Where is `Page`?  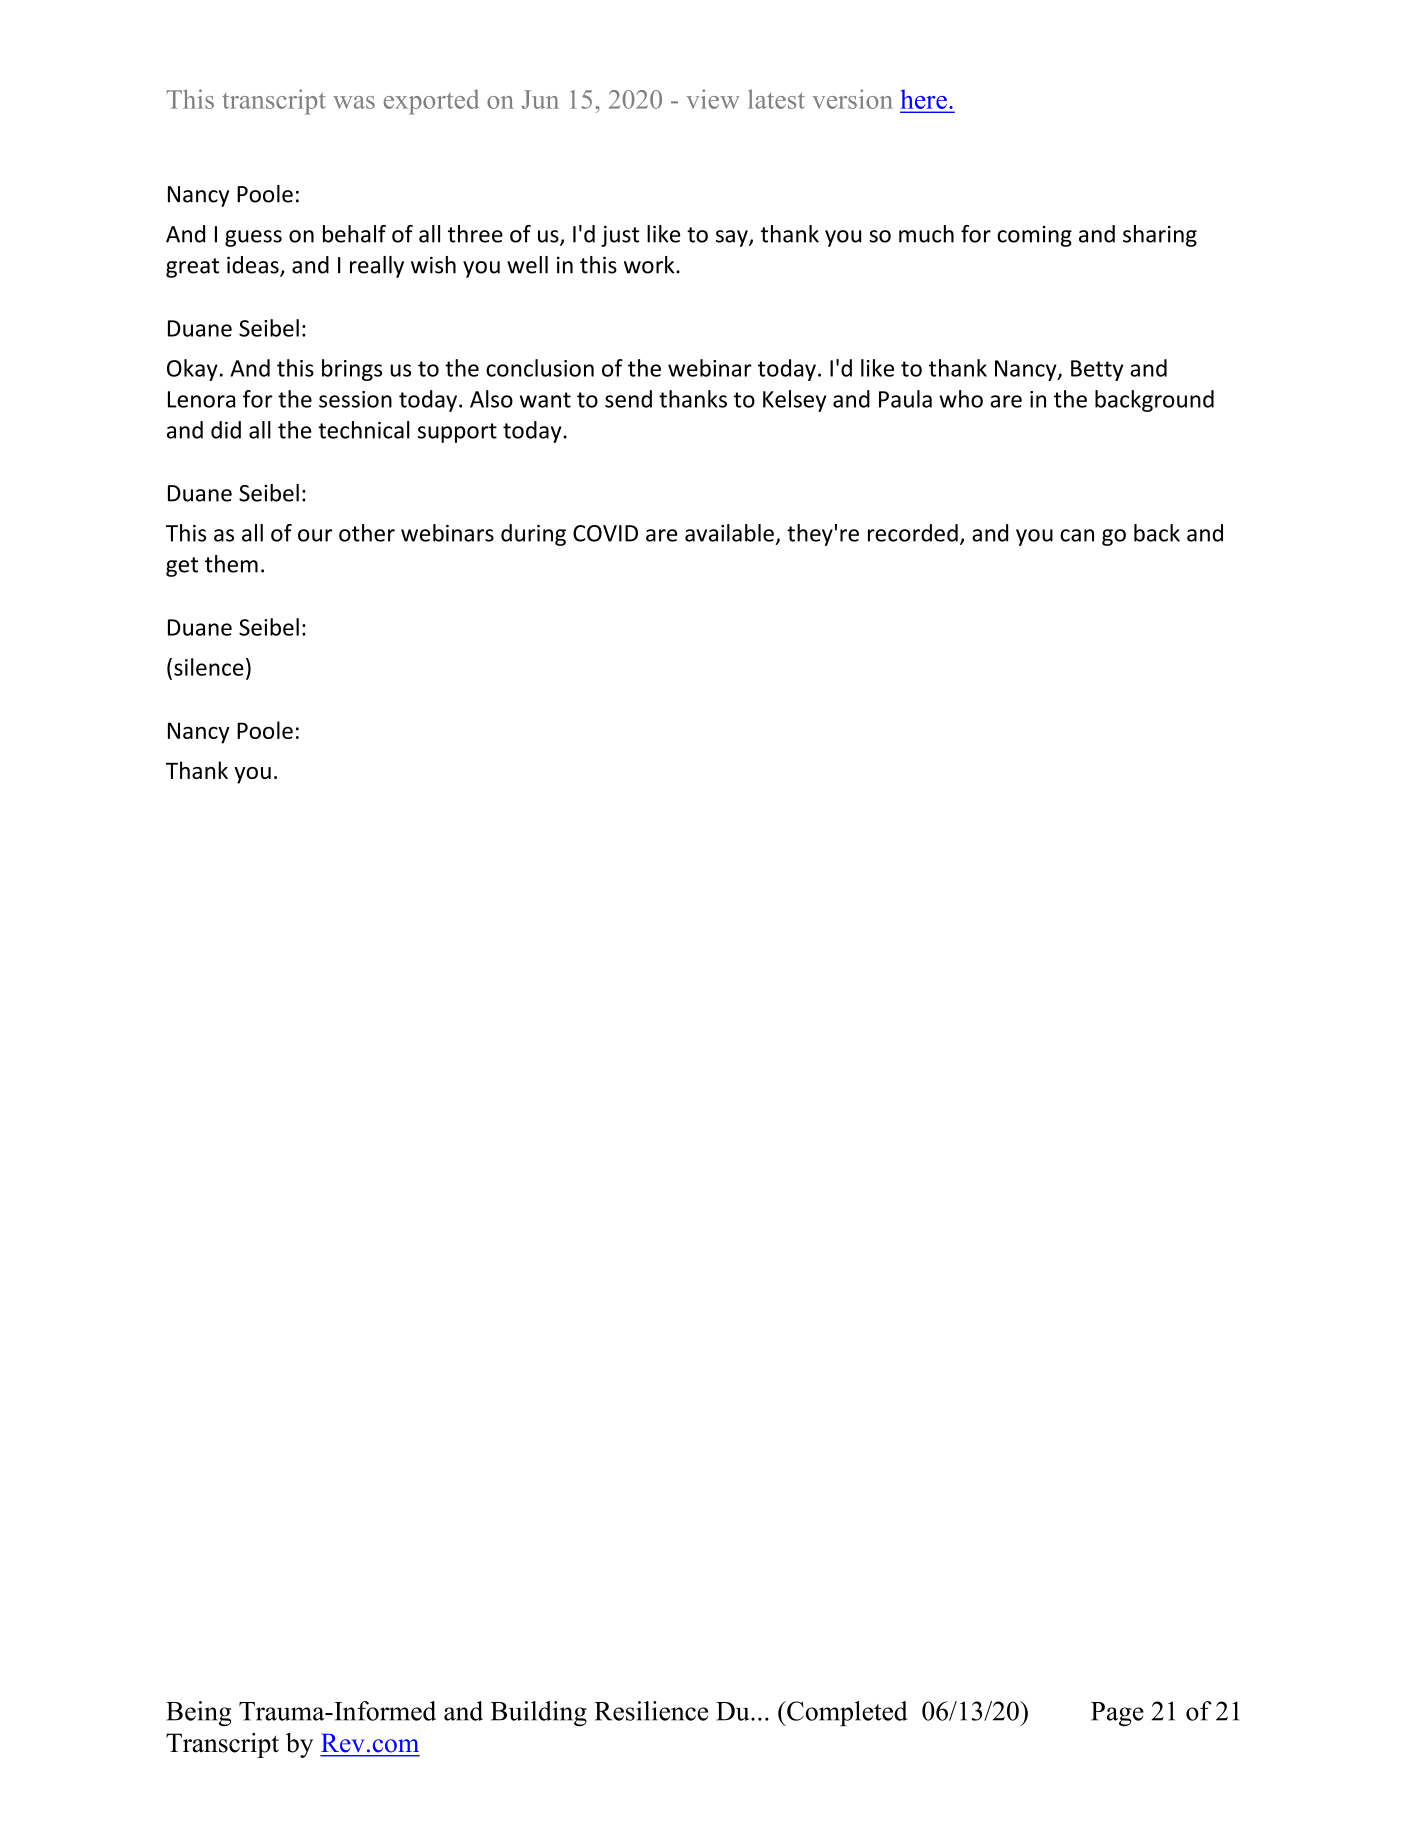
Page is located at coordinates (1117, 1714).
